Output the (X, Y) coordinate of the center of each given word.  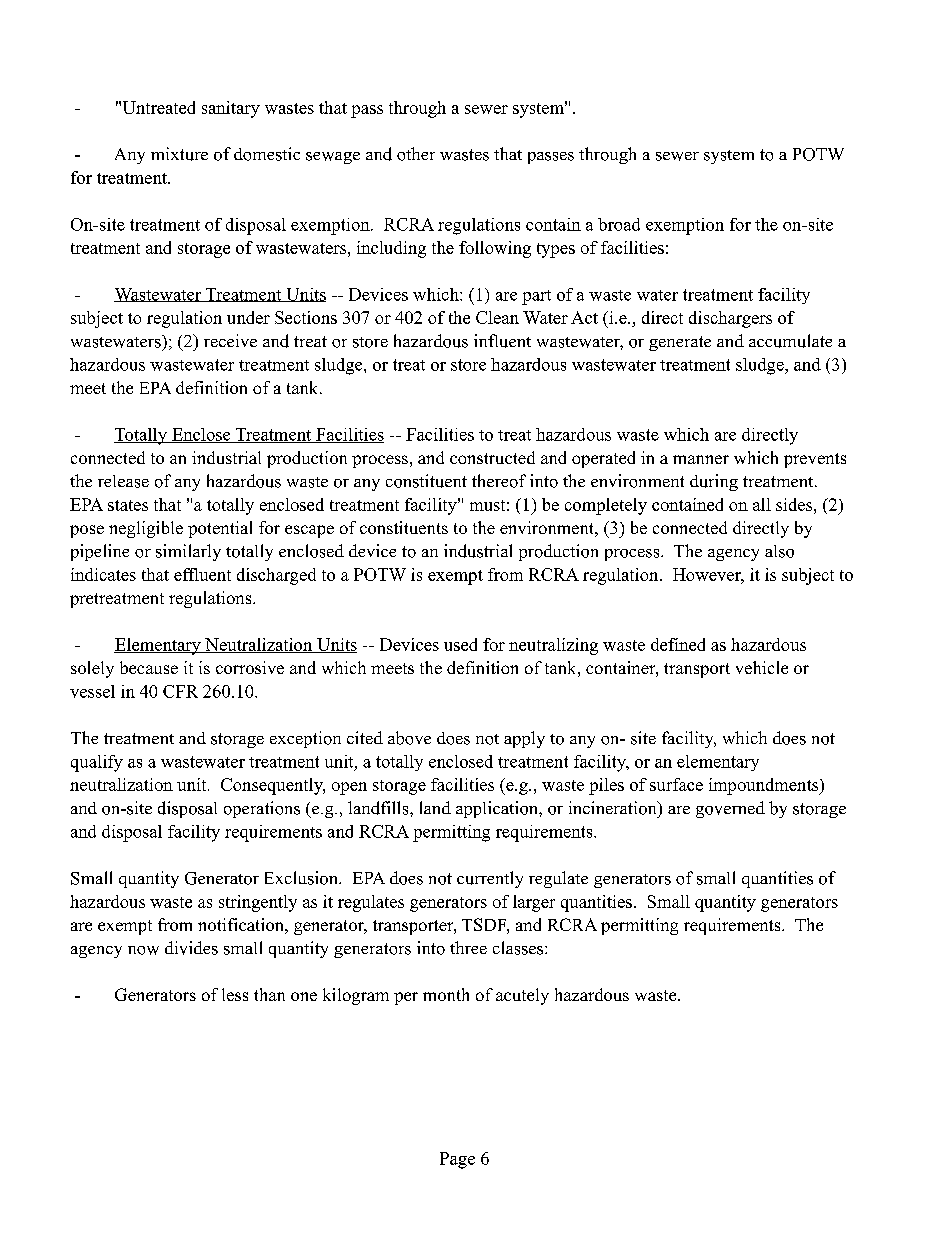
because (149, 667)
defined (678, 644)
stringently (258, 903)
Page (457, 1160)
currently (490, 879)
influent (502, 341)
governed (730, 809)
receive (230, 340)
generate (680, 343)
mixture (179, 154)
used (460, 644)
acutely (522, 996)
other (416, 154)
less (235, 994)
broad (619, 224)
